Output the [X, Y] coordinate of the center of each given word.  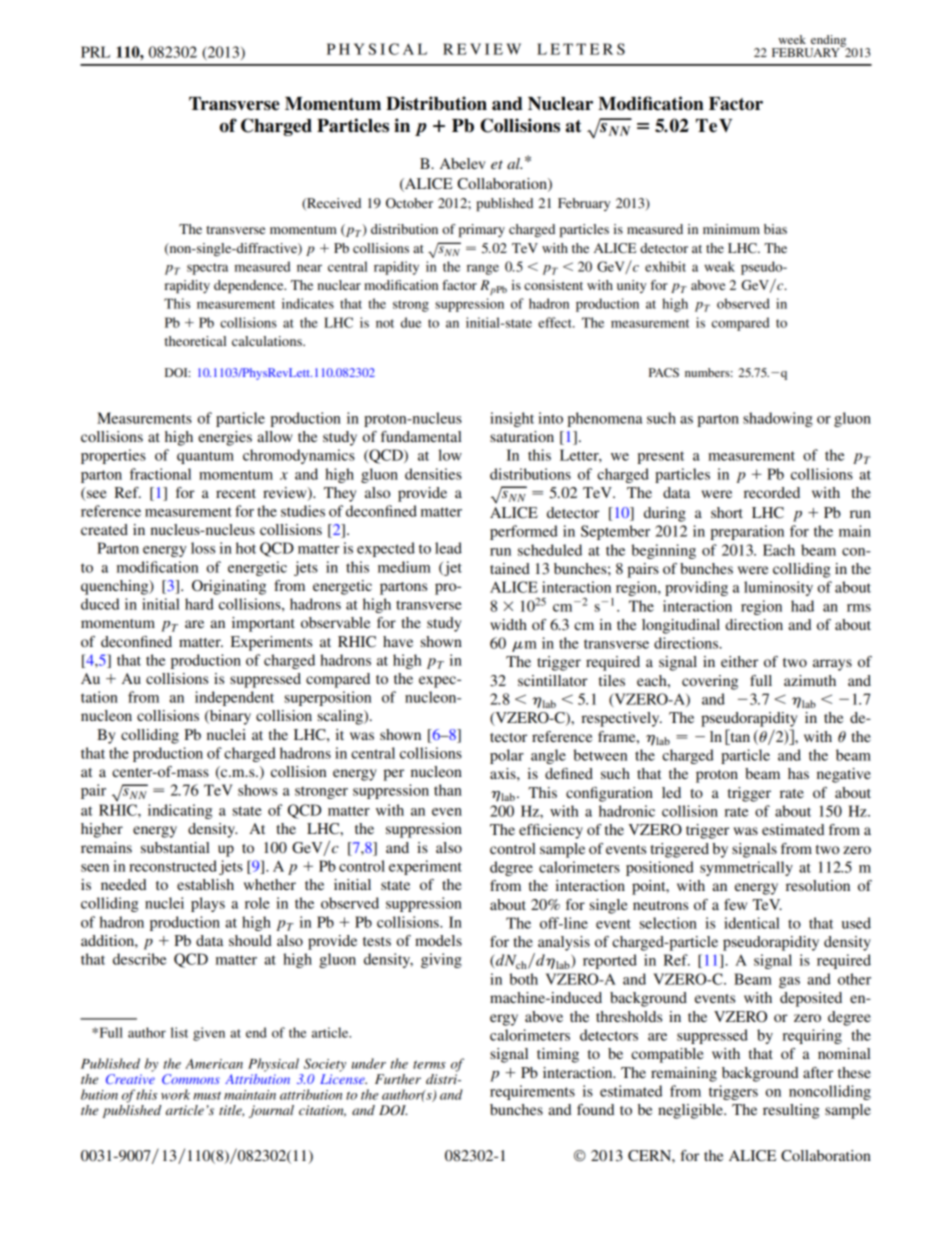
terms [429, 1064]
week [792, 39]
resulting [791, 1111]
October [409, 203]
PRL [95, 52]
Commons [191, 1079]
